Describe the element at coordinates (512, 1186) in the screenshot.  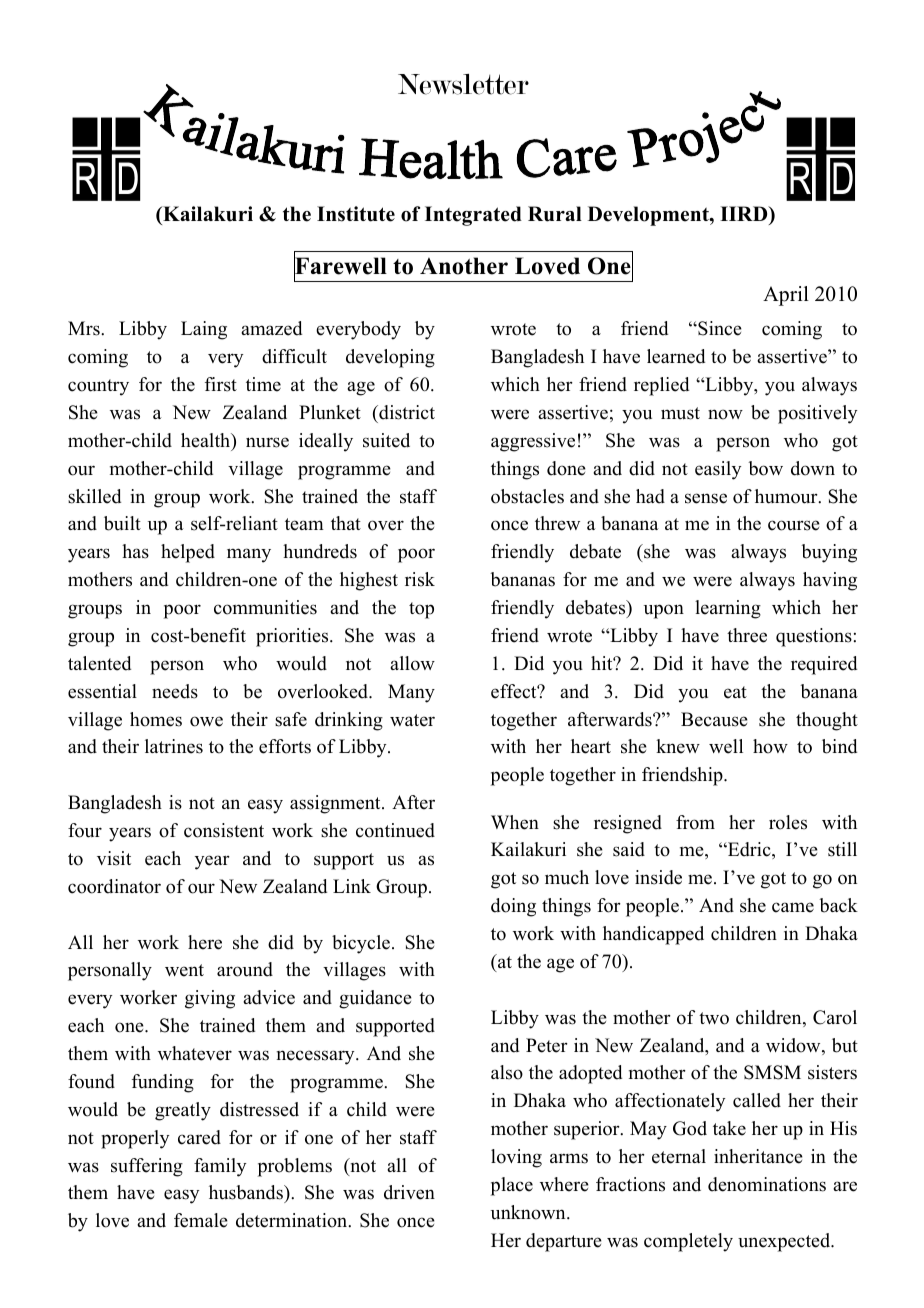
I see `place` at that location.
